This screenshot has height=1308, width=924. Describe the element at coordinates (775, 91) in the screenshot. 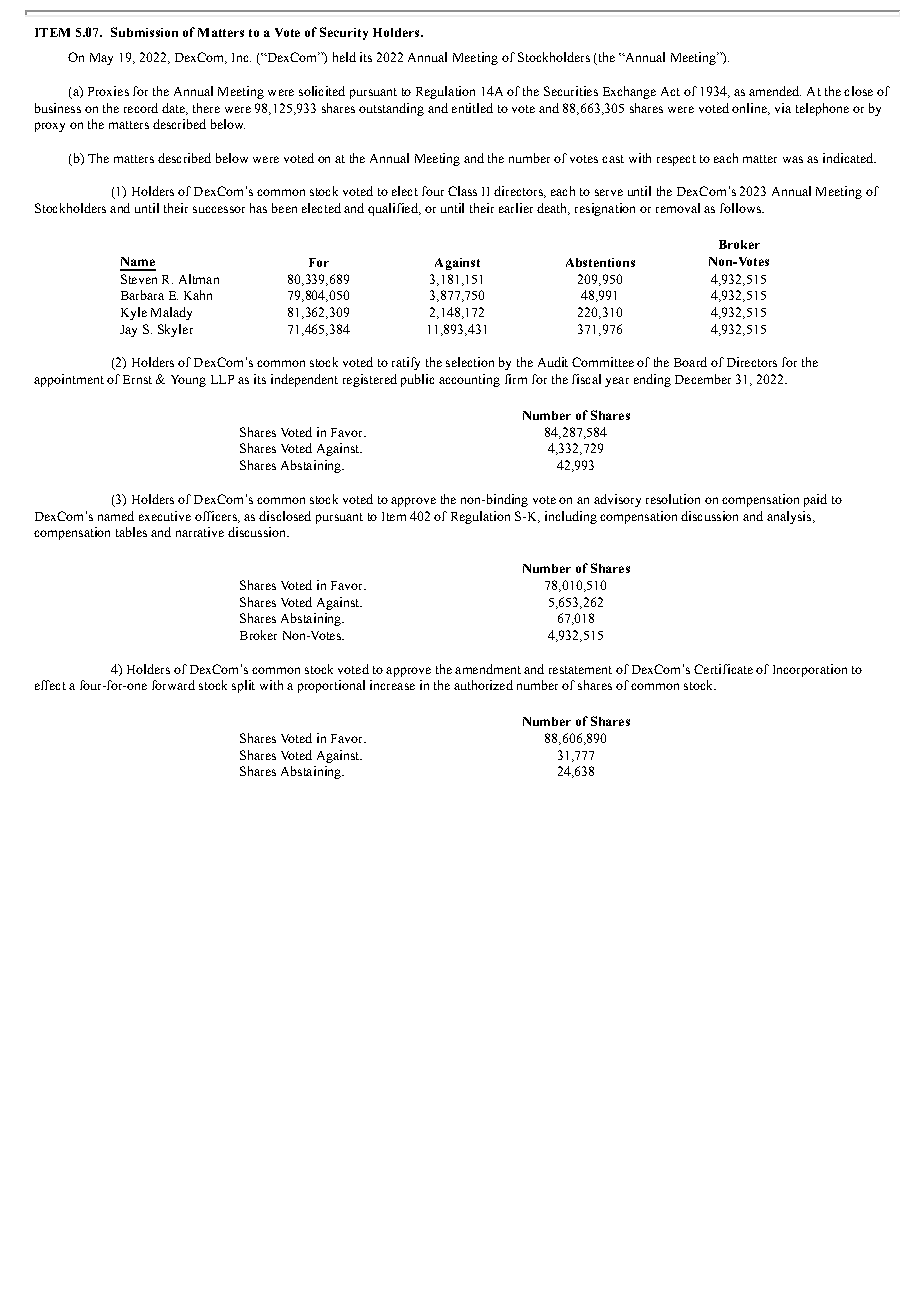

I see `amended` at that location.
